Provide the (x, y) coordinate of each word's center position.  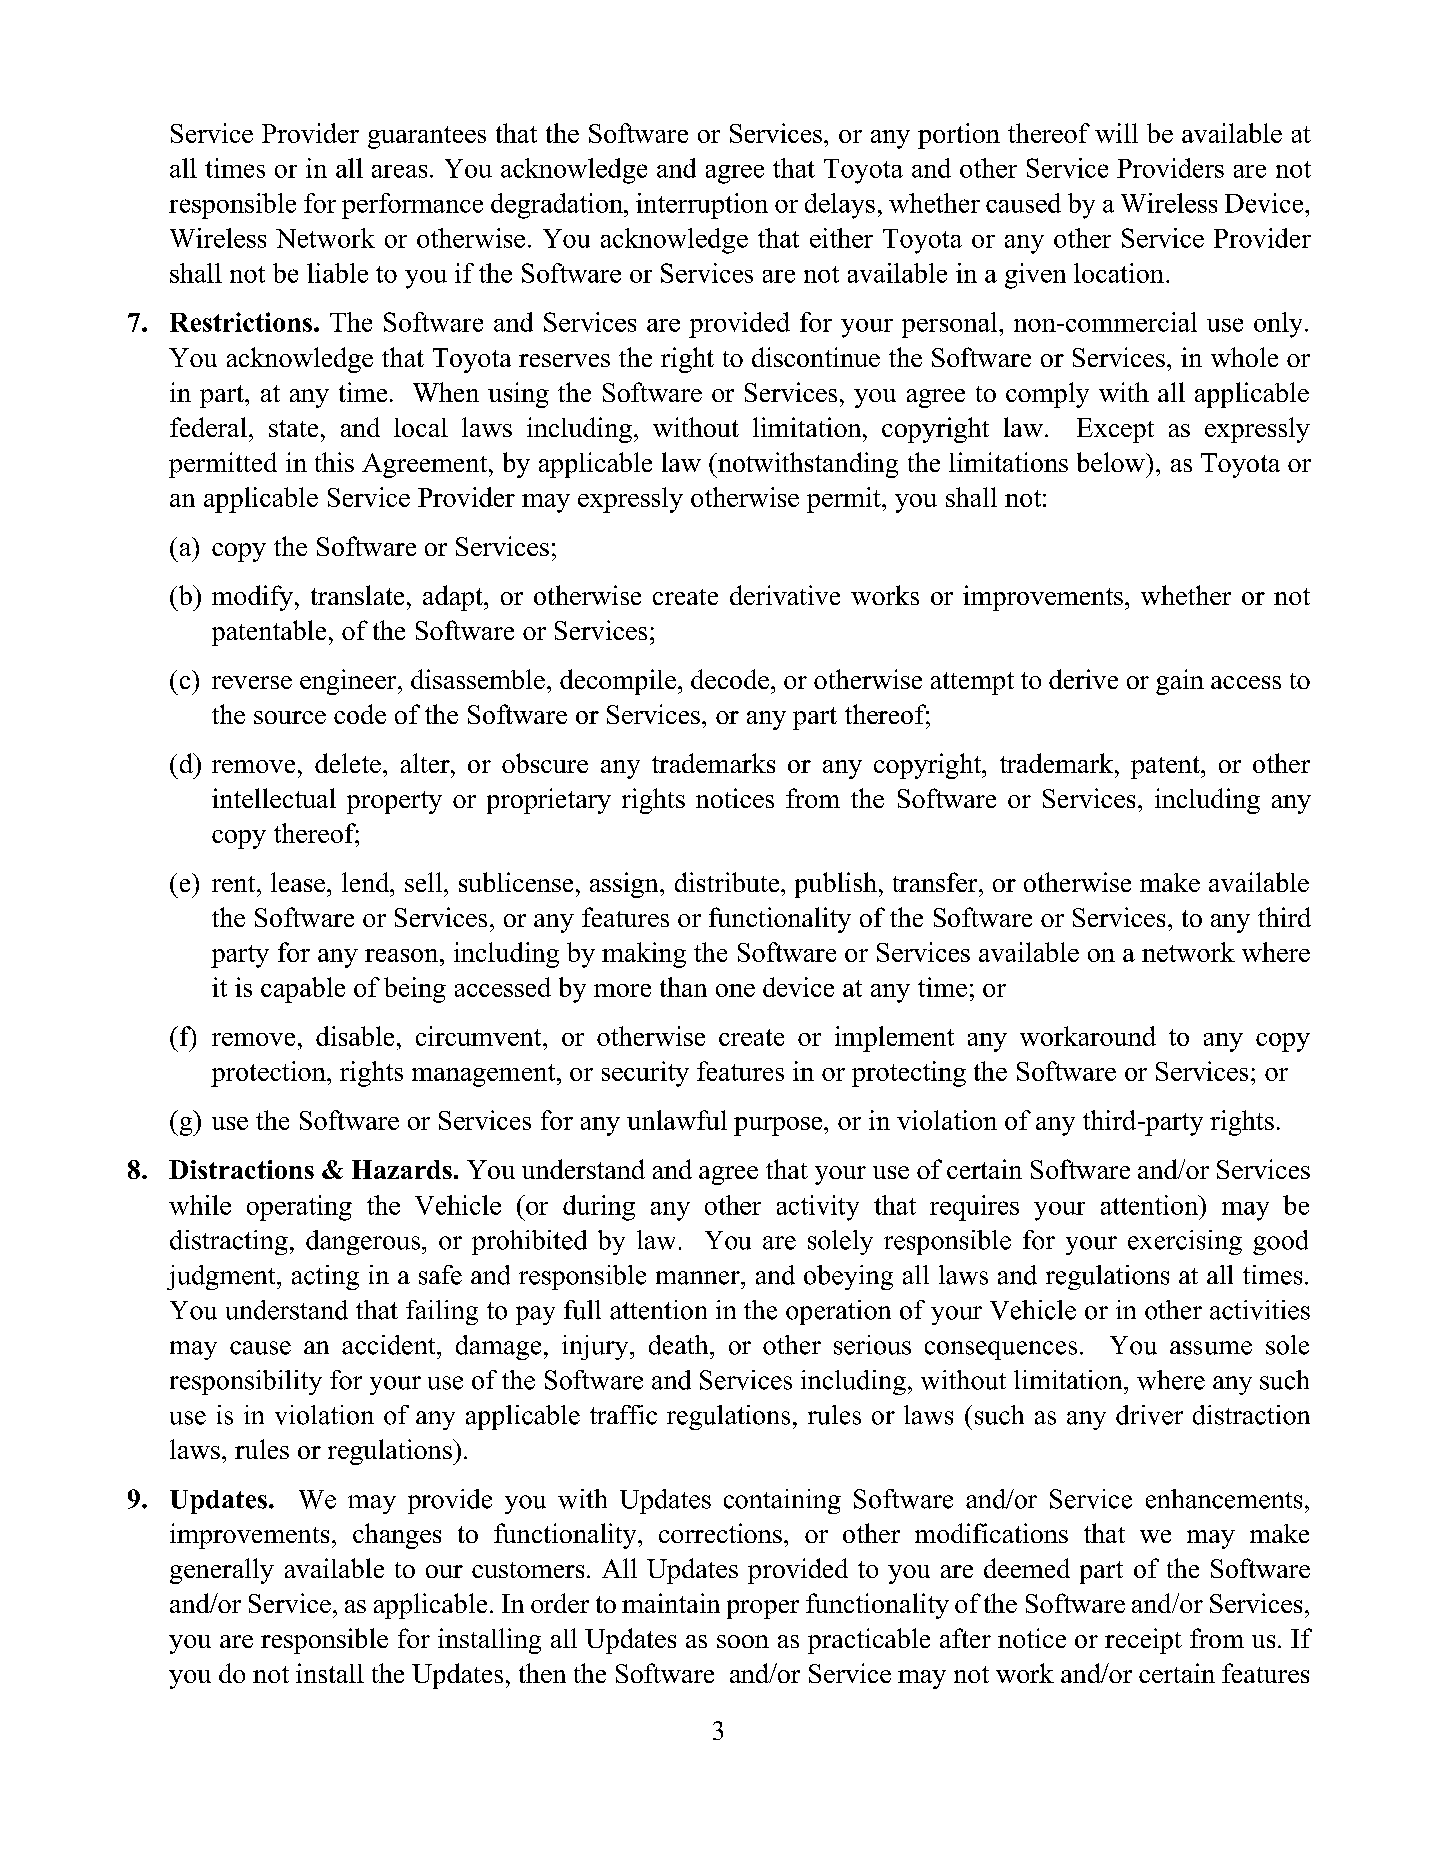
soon (743, 1641)
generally (222, 1571)
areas (399, 171)
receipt (1143, 1641)
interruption (702, 206)
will (1116, 133)
